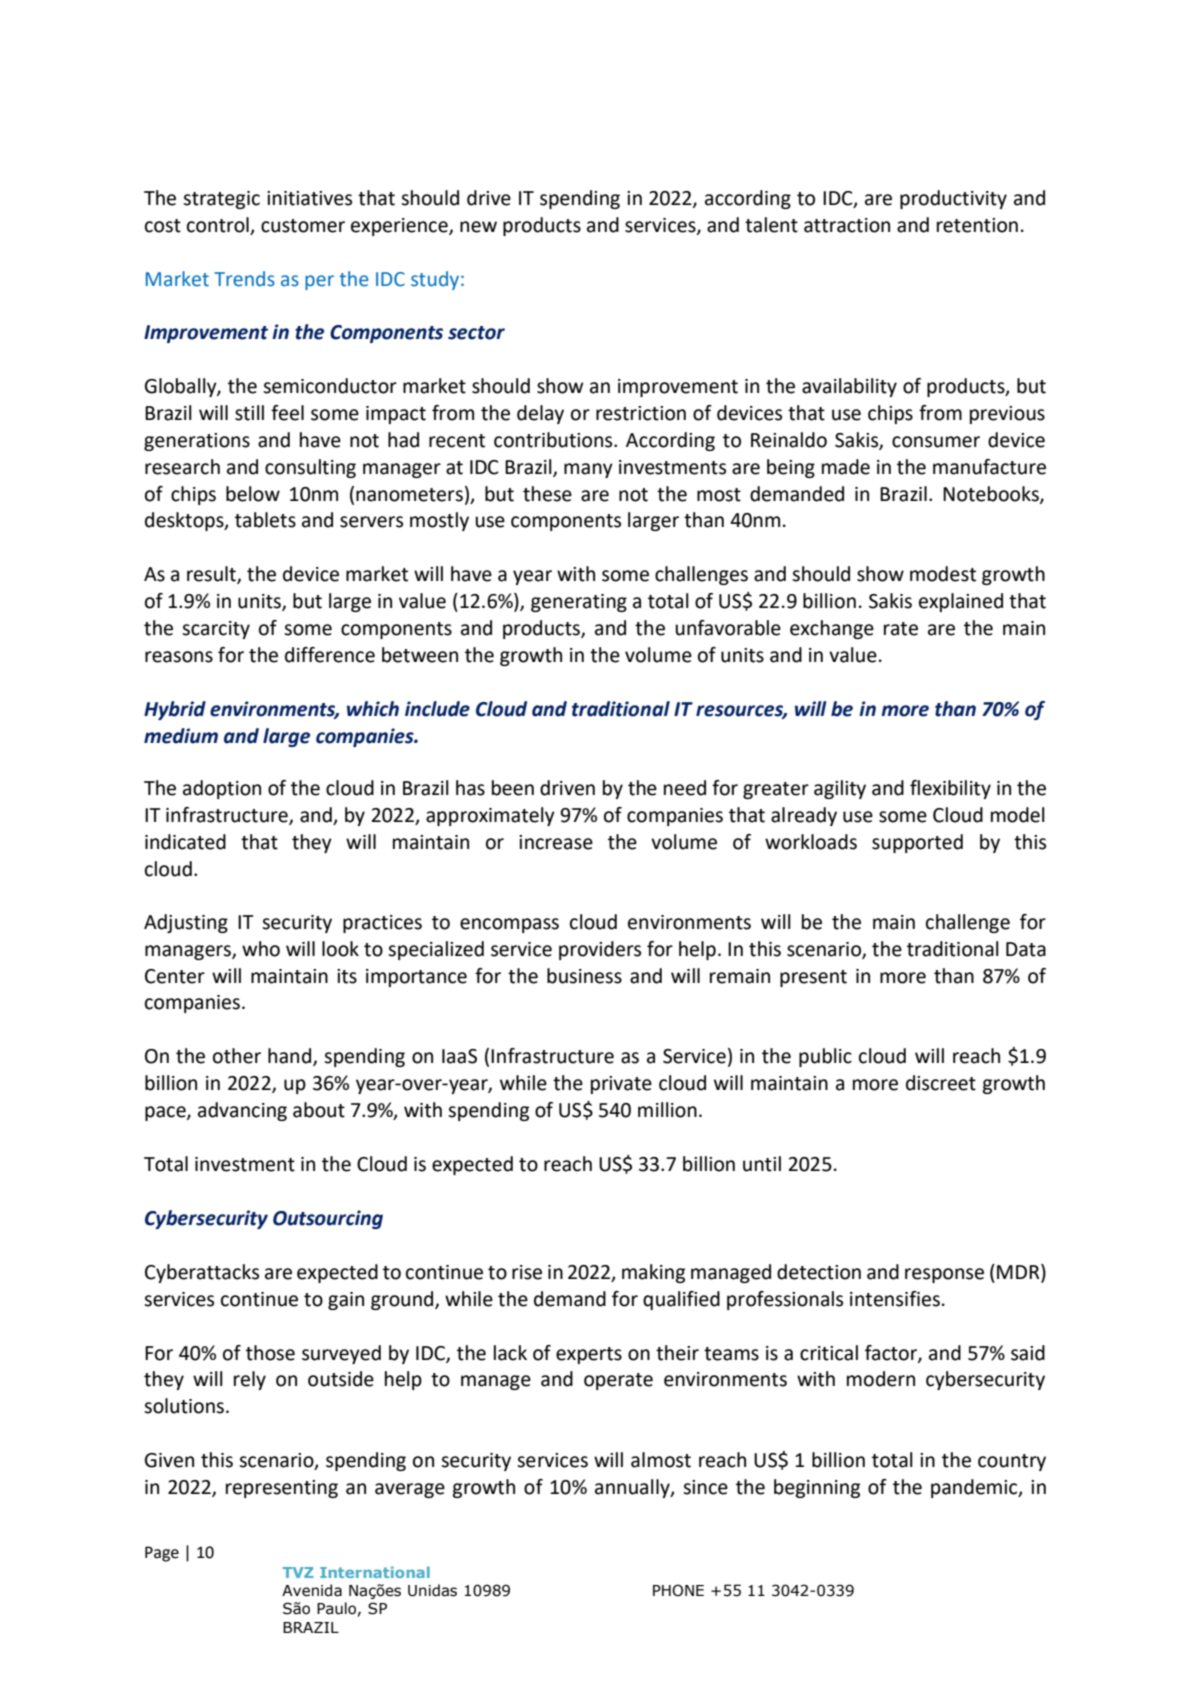  I want to click on discreet, so click(941, 1083).
